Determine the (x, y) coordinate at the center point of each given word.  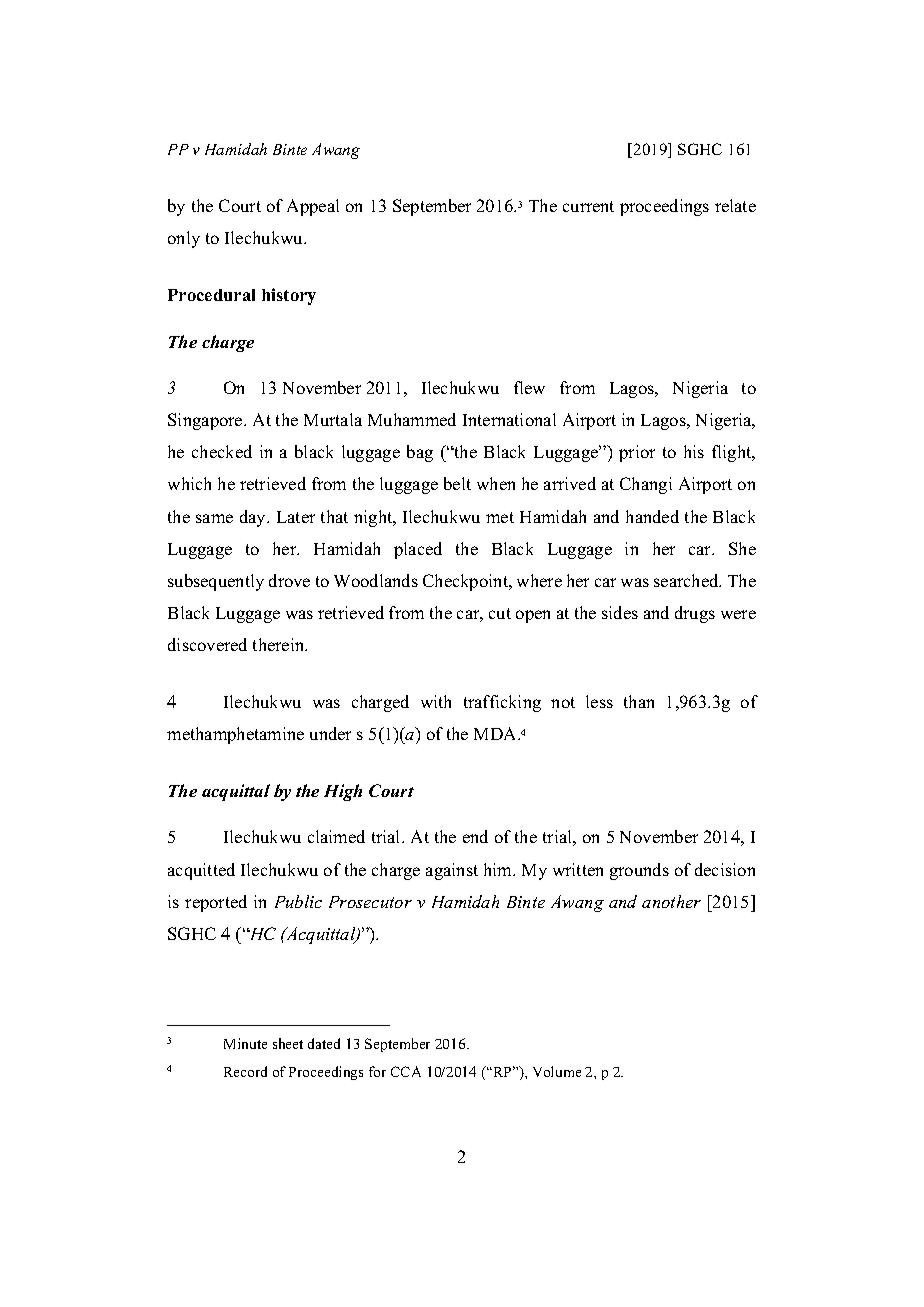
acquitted (201, 871)
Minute (245, 1043)
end (475, 836)
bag (420, 453)
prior (637, 453)
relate (735, 205)
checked (222, 451)
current (588, 206)
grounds (639, 871)
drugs (695, 614)
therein (280, 644)
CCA (406, 1071)
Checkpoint (467, 582)
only (184, 239)
